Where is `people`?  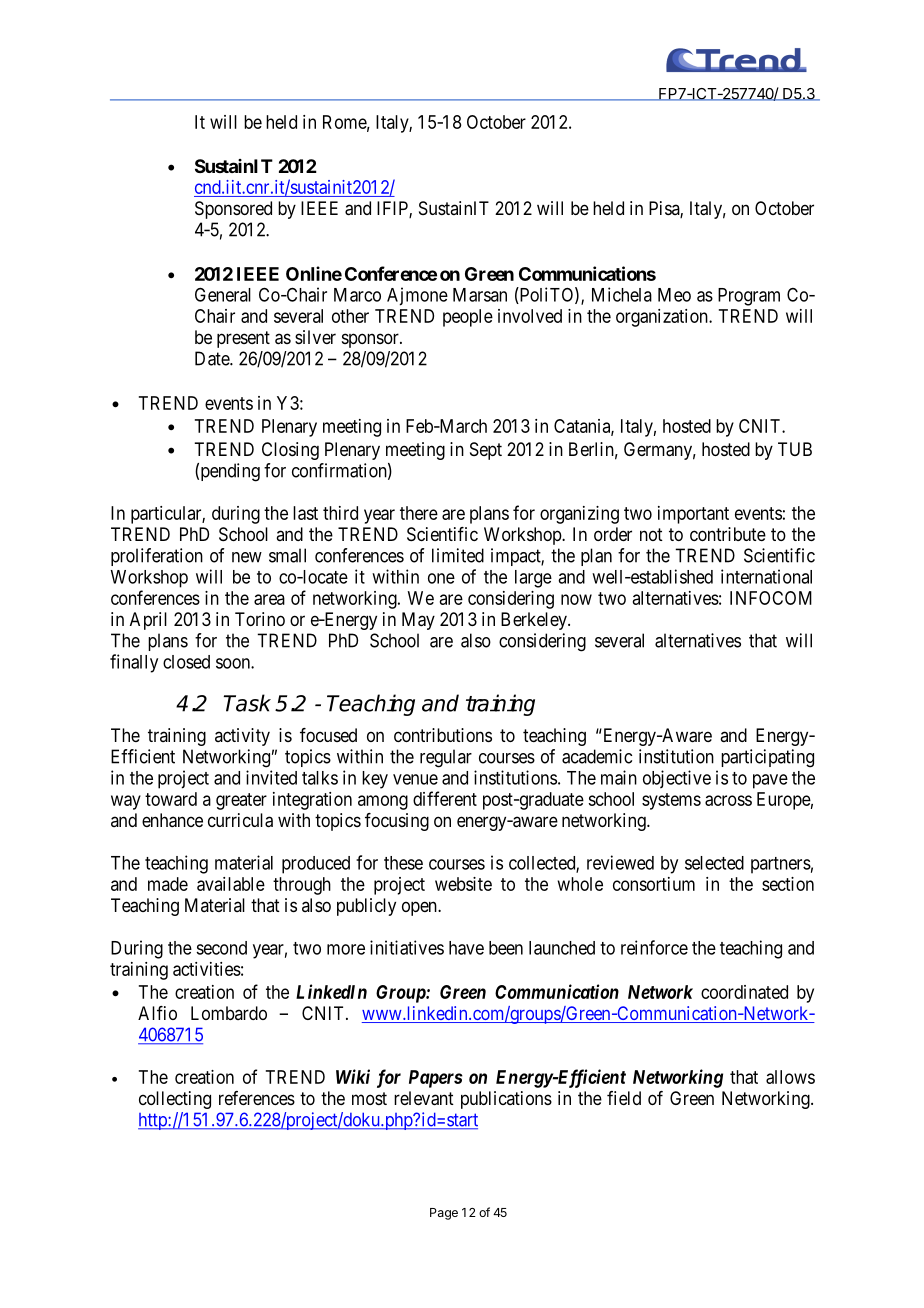
people is located at coordinates (468, 318).
